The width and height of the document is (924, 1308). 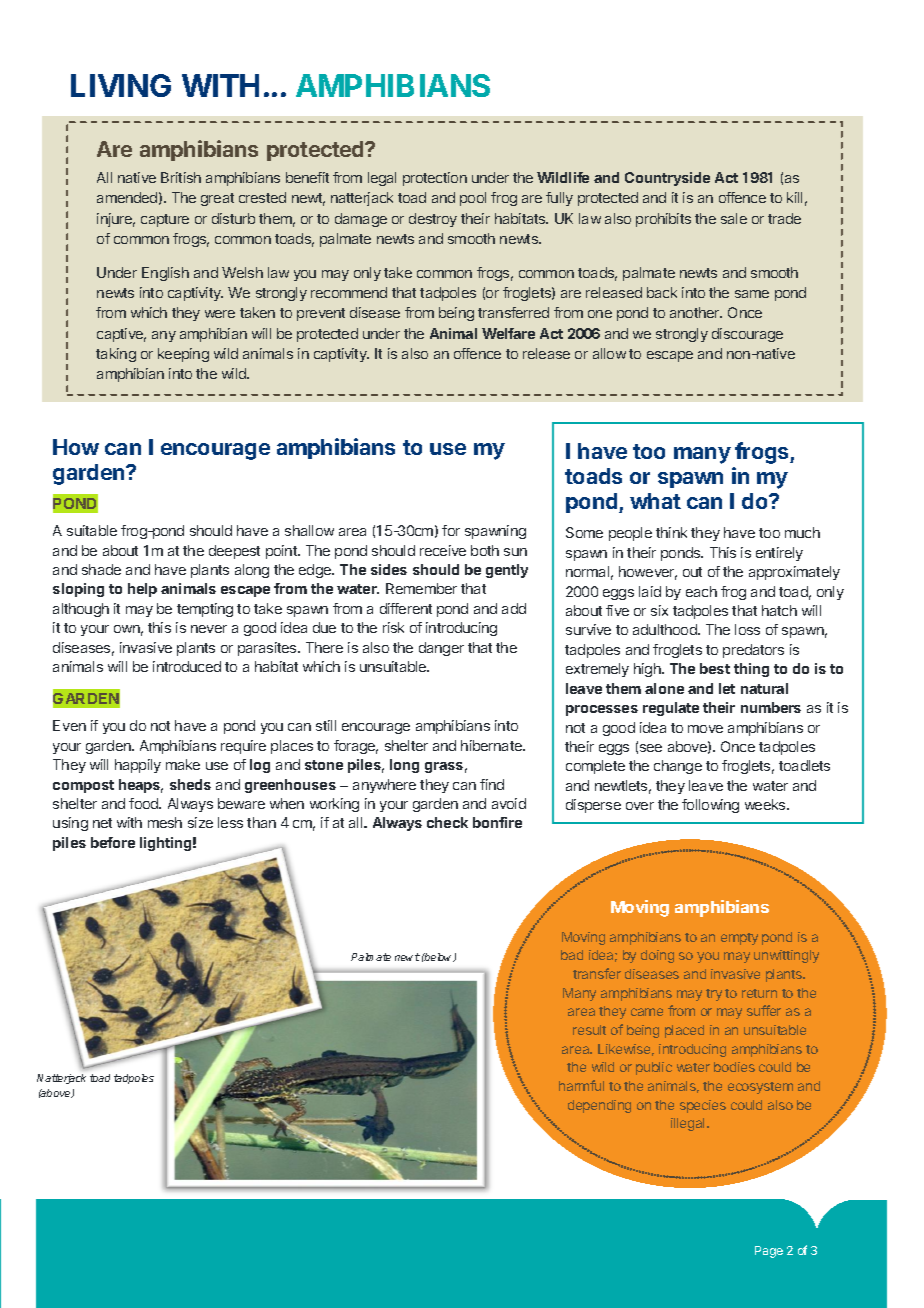 What do you see at coordinates (581, 1085) in the document?
I see `harmful` at bounding box center [581, 1085].
